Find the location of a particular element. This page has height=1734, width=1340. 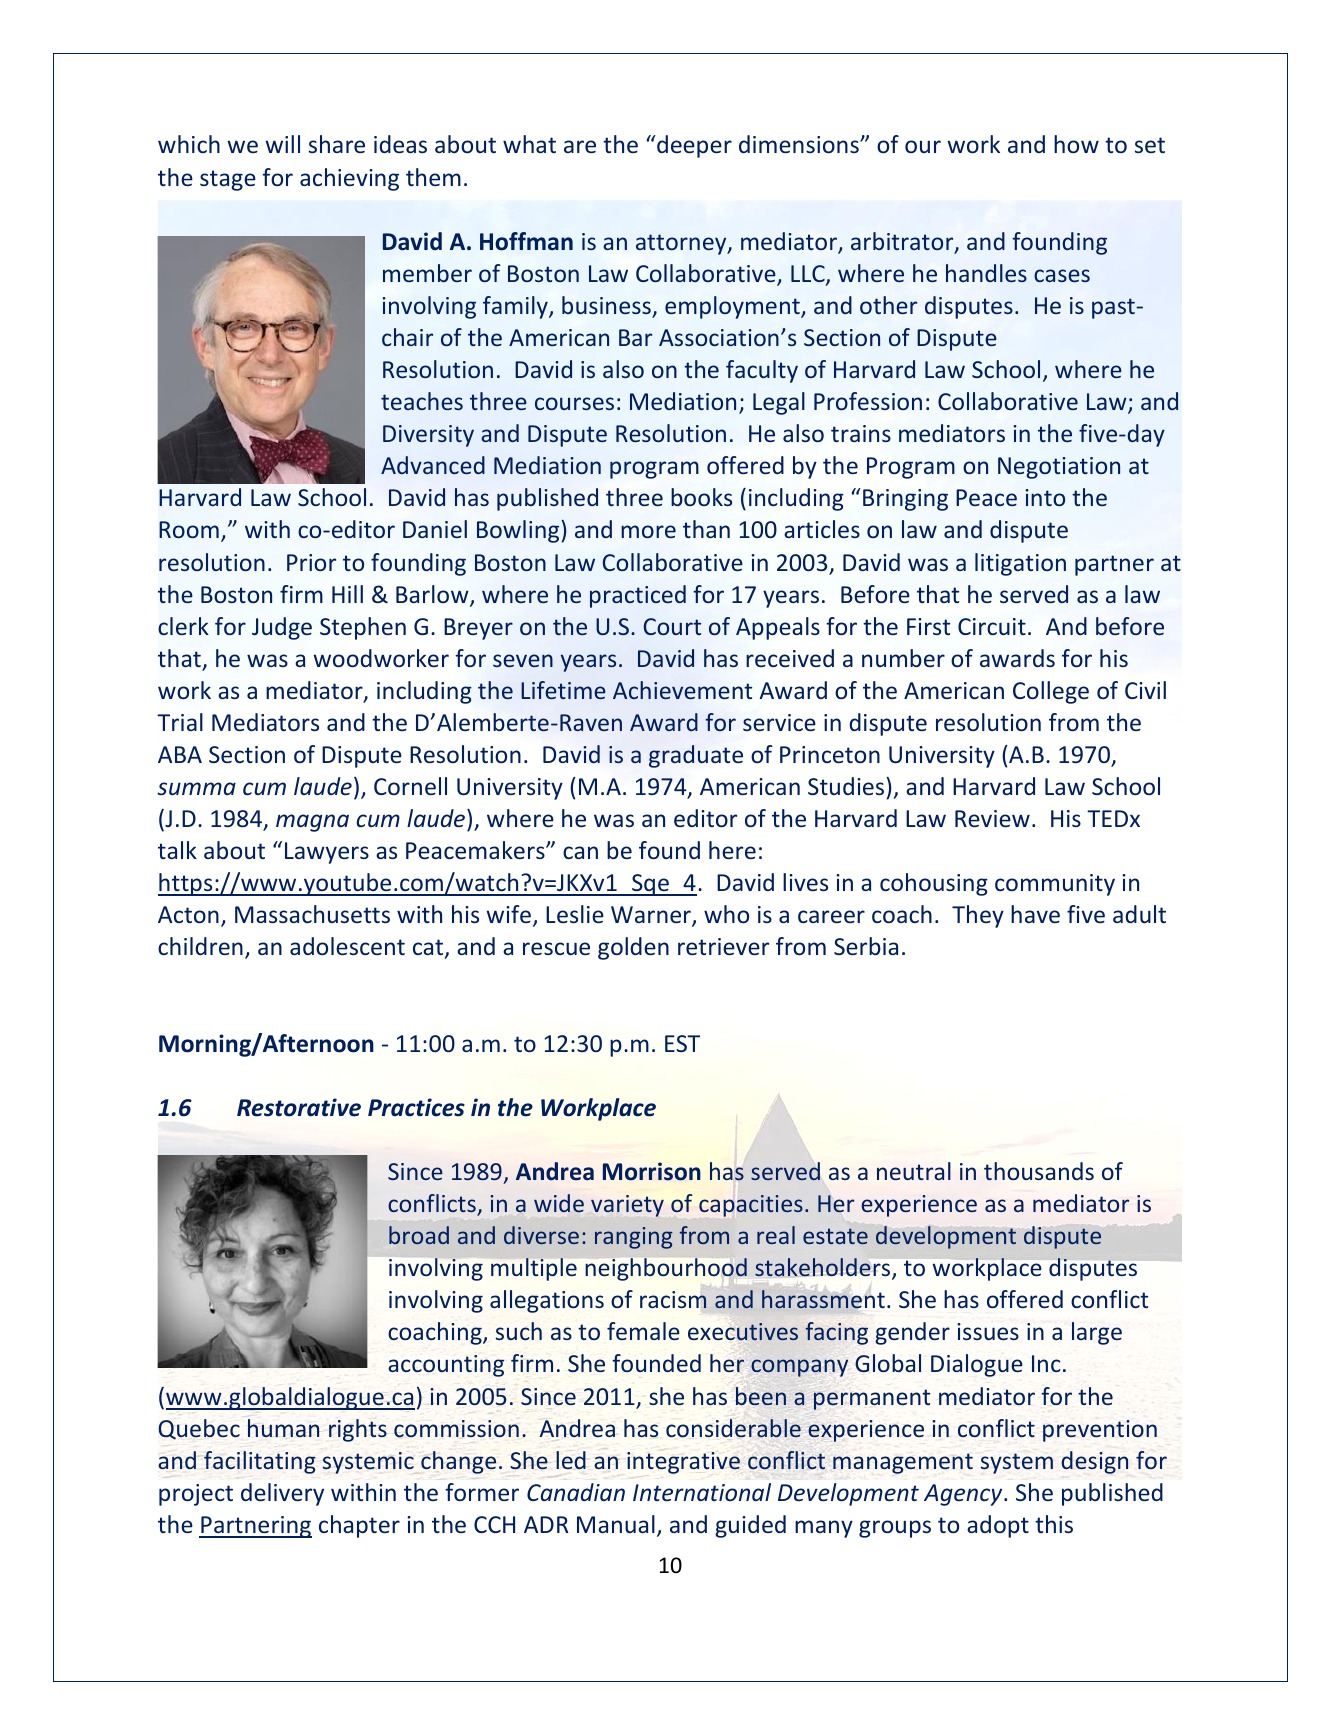

deeper is located at coordinates (693, 146).
